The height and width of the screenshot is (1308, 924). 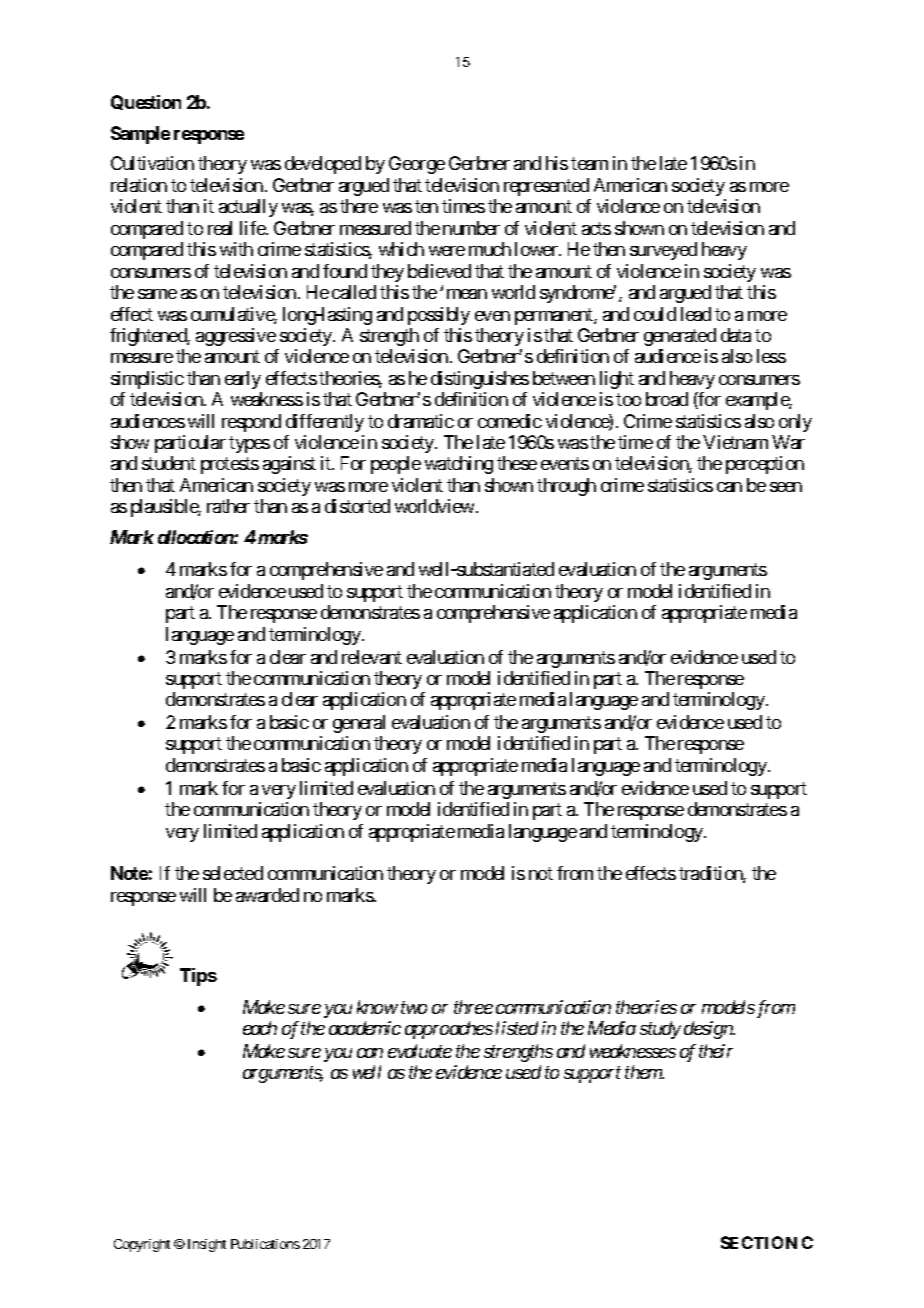 What do you see at coordinates (152, 163) in the screenshot?
I see `Cultivation` at bounding box center [152, 163].
